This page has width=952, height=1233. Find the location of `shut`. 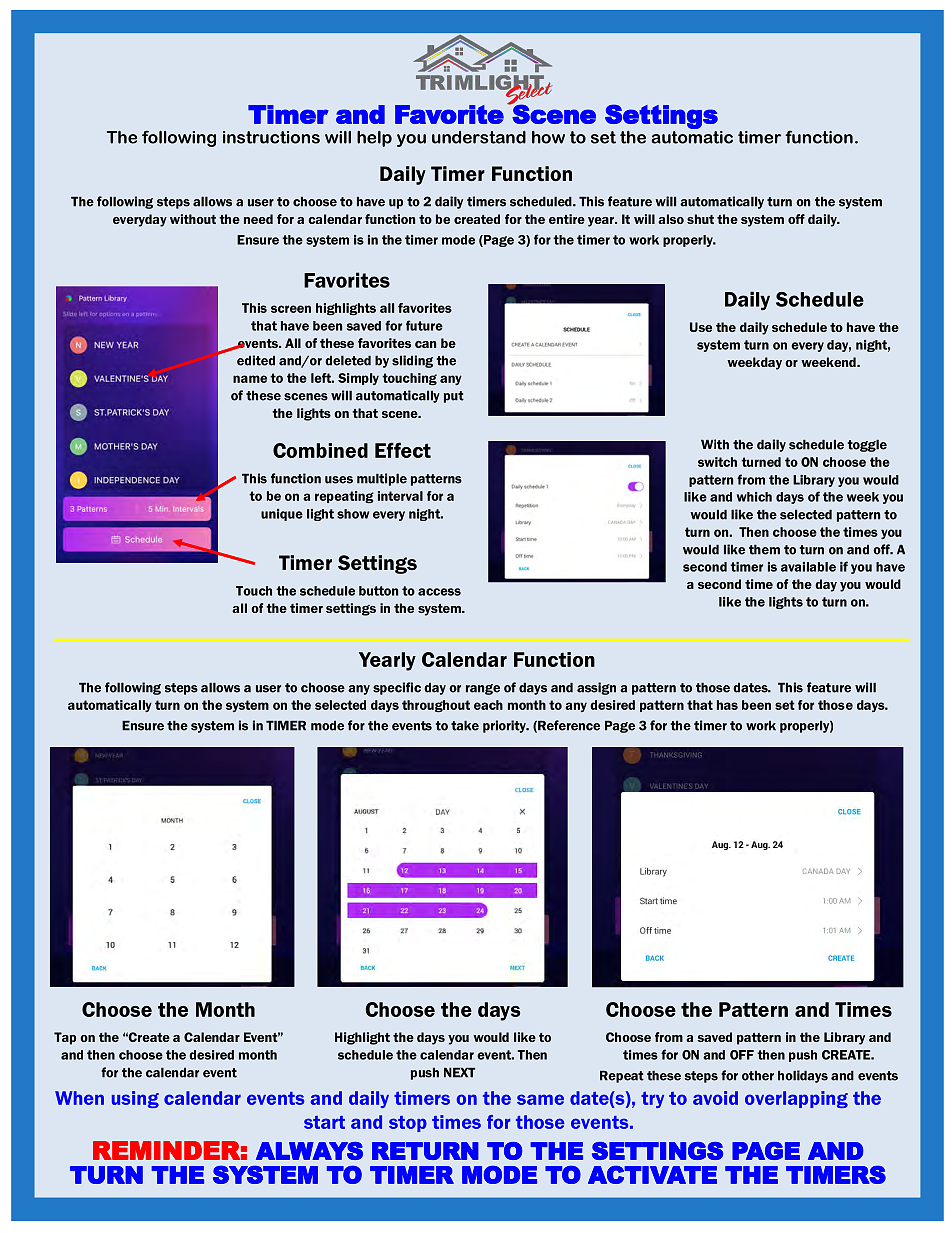

shut is located at coordinates (700, 219).
